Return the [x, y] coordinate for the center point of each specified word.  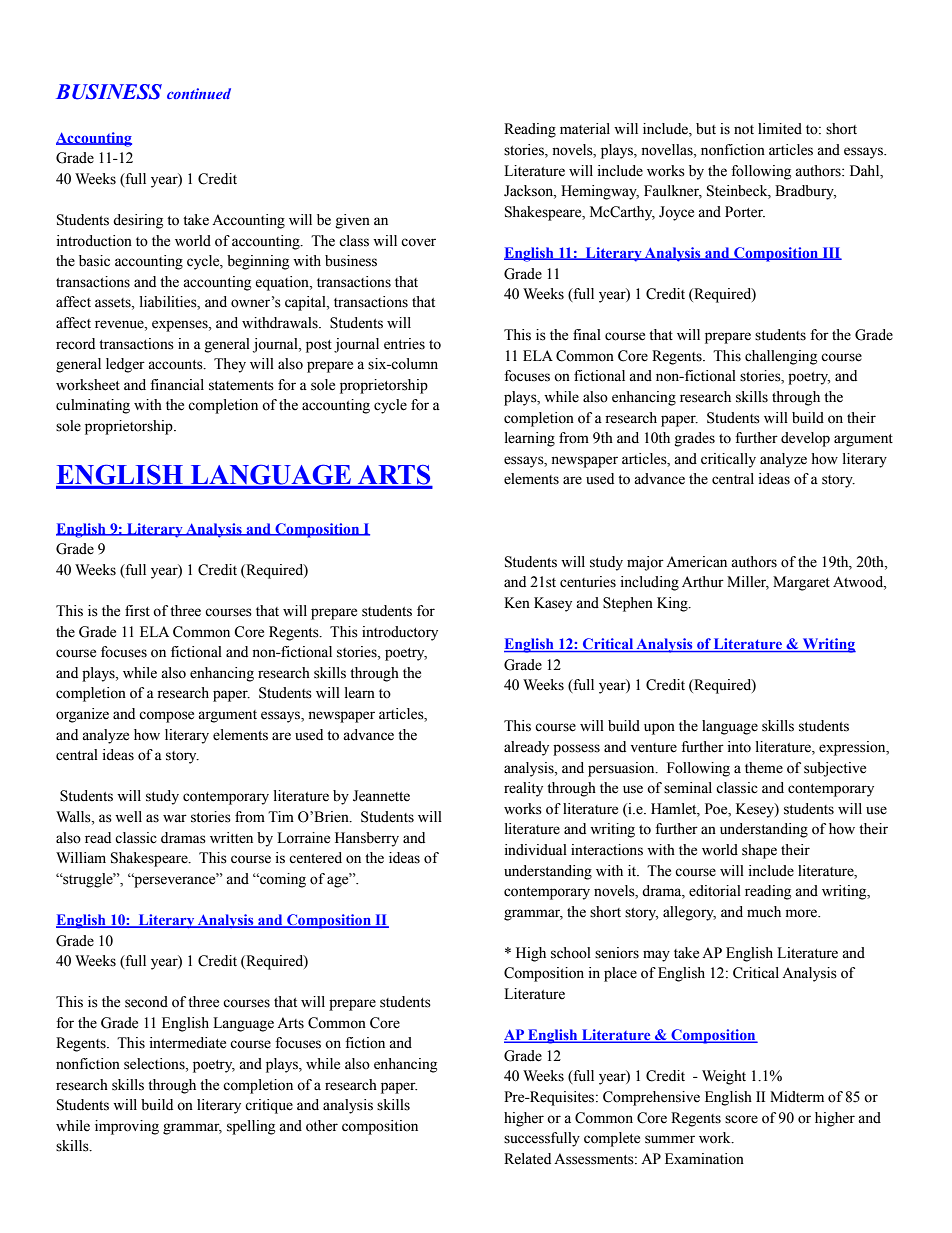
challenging [781, 357]
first [137, 611]
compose [166, 717]
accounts [176, 365]
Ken [517, 603]
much [764, 911]
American [696, 562]
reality [523, 789]
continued [199, 93]
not [744, 130]
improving [127, 1127]
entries [404, 344]
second [146, 1002]
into [739, 747]
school [571, 953]
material [585, 129]
